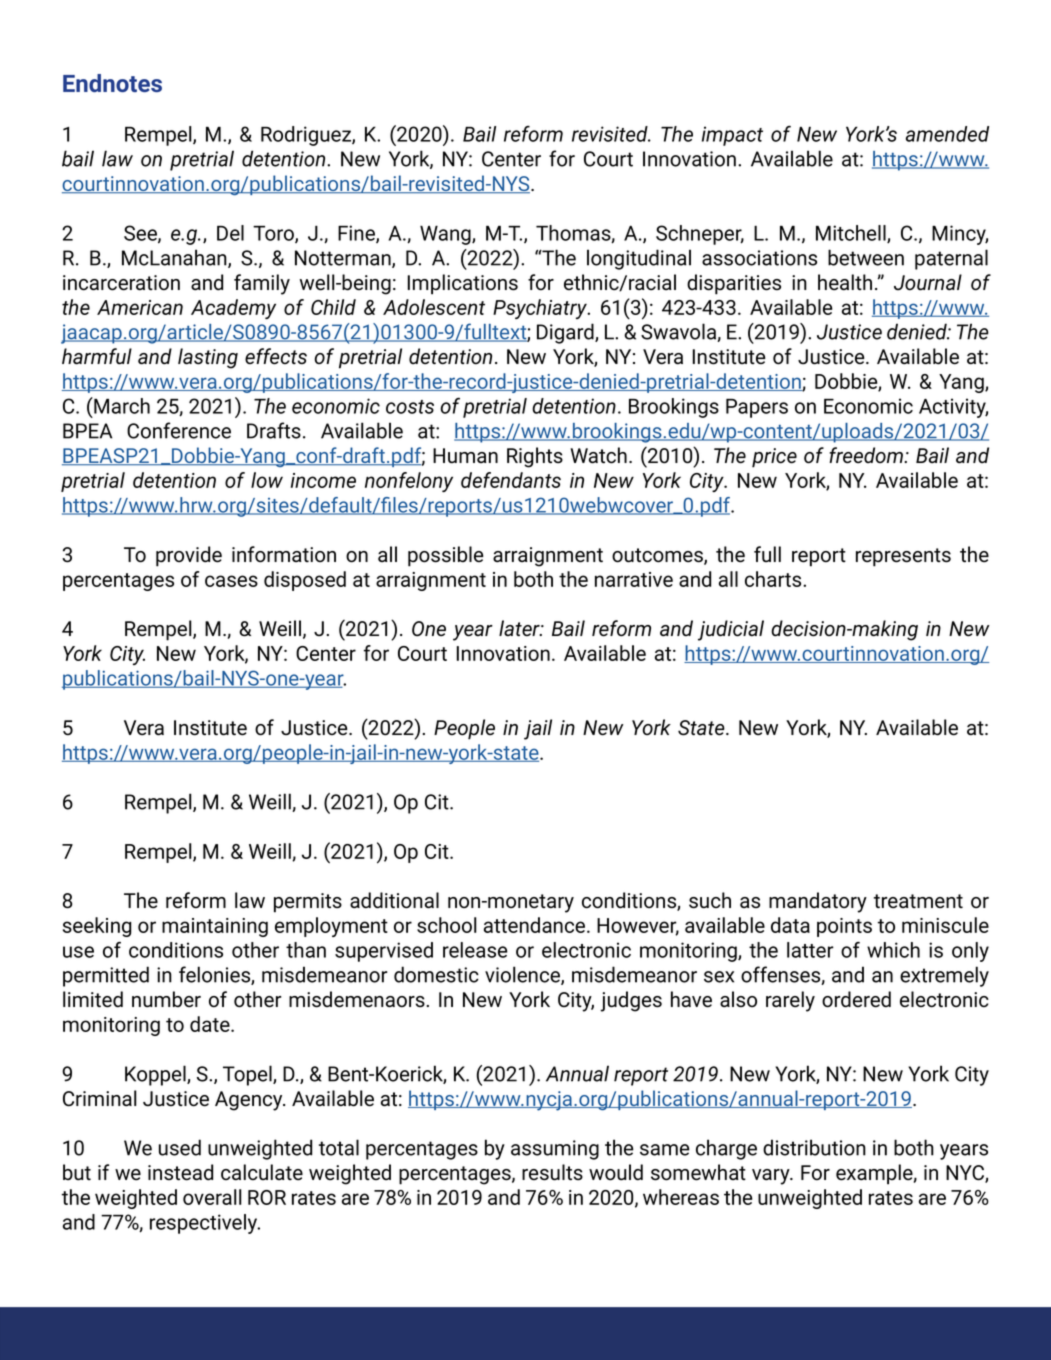  What do you see at coordinates (867, 455) in the screenshot?
I see `freedom` at bounding box center [867, 455].
